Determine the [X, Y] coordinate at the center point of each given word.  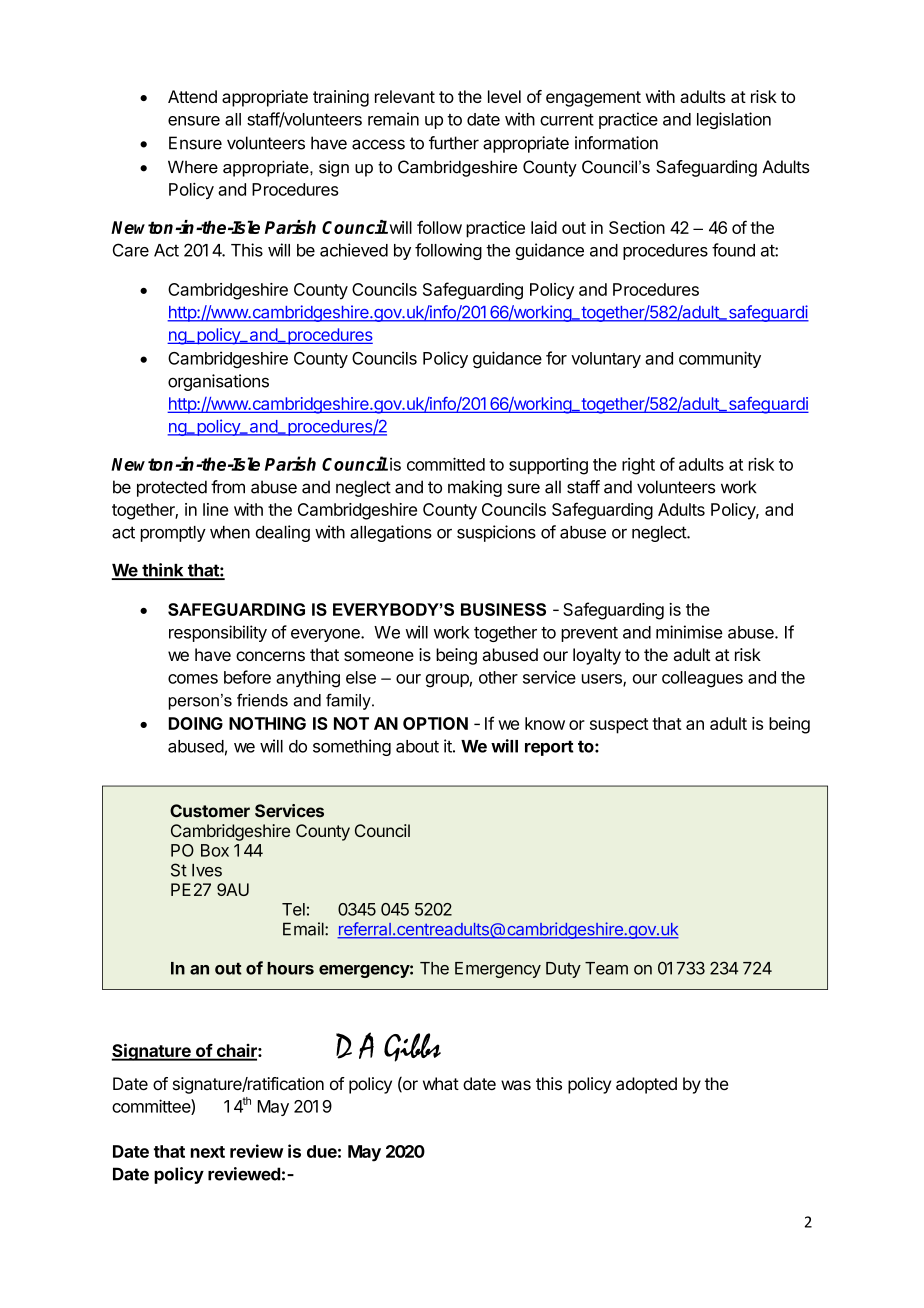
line [215, 509]
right [638, 466]
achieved [354, 250]
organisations [218, 382]
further [454, 143]
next [208, 1152]
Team [606, 968]
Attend [192, 96]
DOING [196, 723]
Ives [207, 870]
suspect [619, 726]
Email [304, 929]
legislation [734, 120]
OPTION [435, 723]
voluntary [606, 360]
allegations [391, 533]
